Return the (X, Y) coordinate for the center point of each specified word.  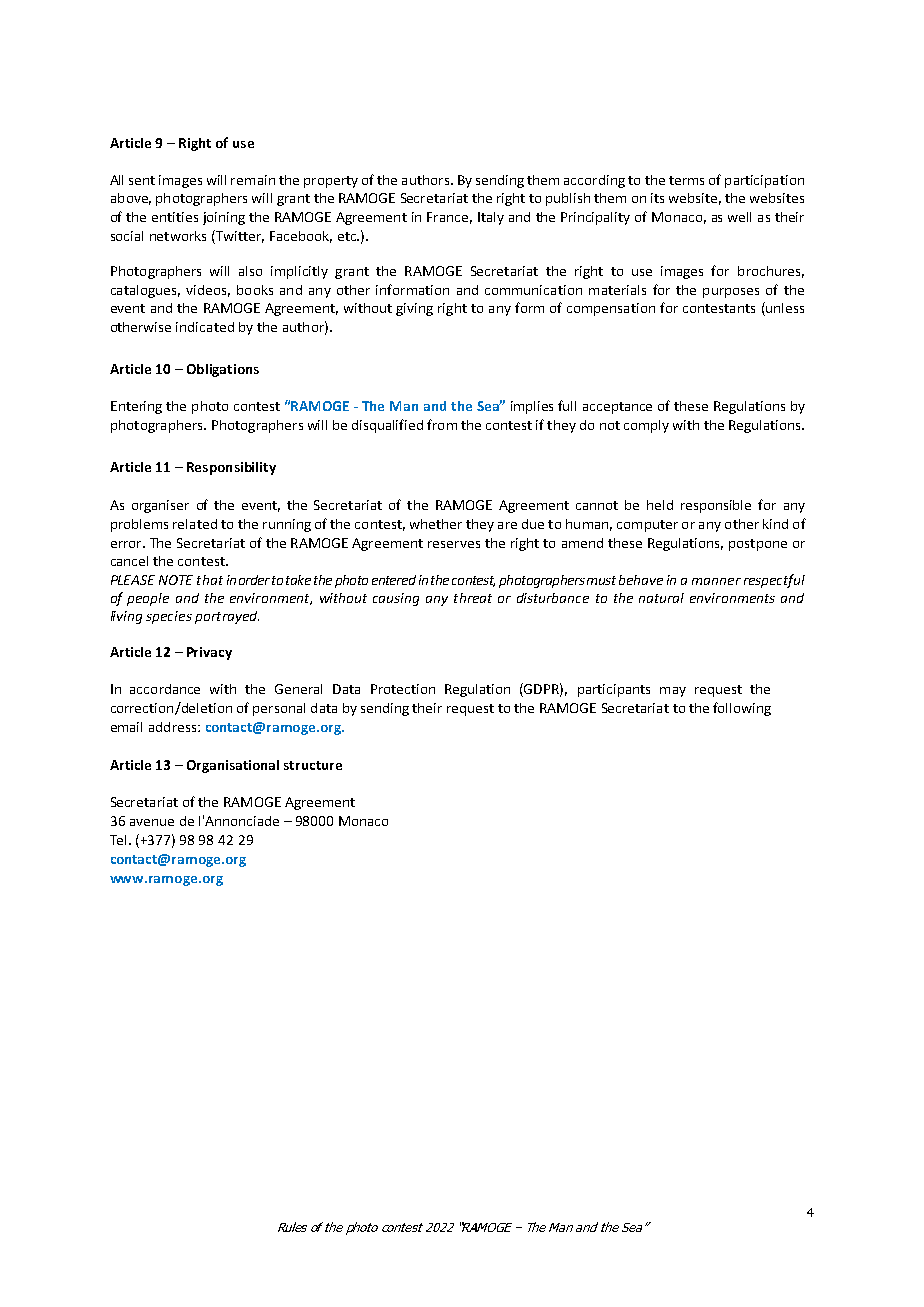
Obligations (223, 370)
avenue (152, 822)
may (673, 692)
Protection (403, 689)
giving (414, 309)
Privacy (209, 653)
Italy (491, 218)
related (195, 524)
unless (784, 309)
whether (436, 524)
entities (175, 217)
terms (686, 180)
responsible (716, 506)
